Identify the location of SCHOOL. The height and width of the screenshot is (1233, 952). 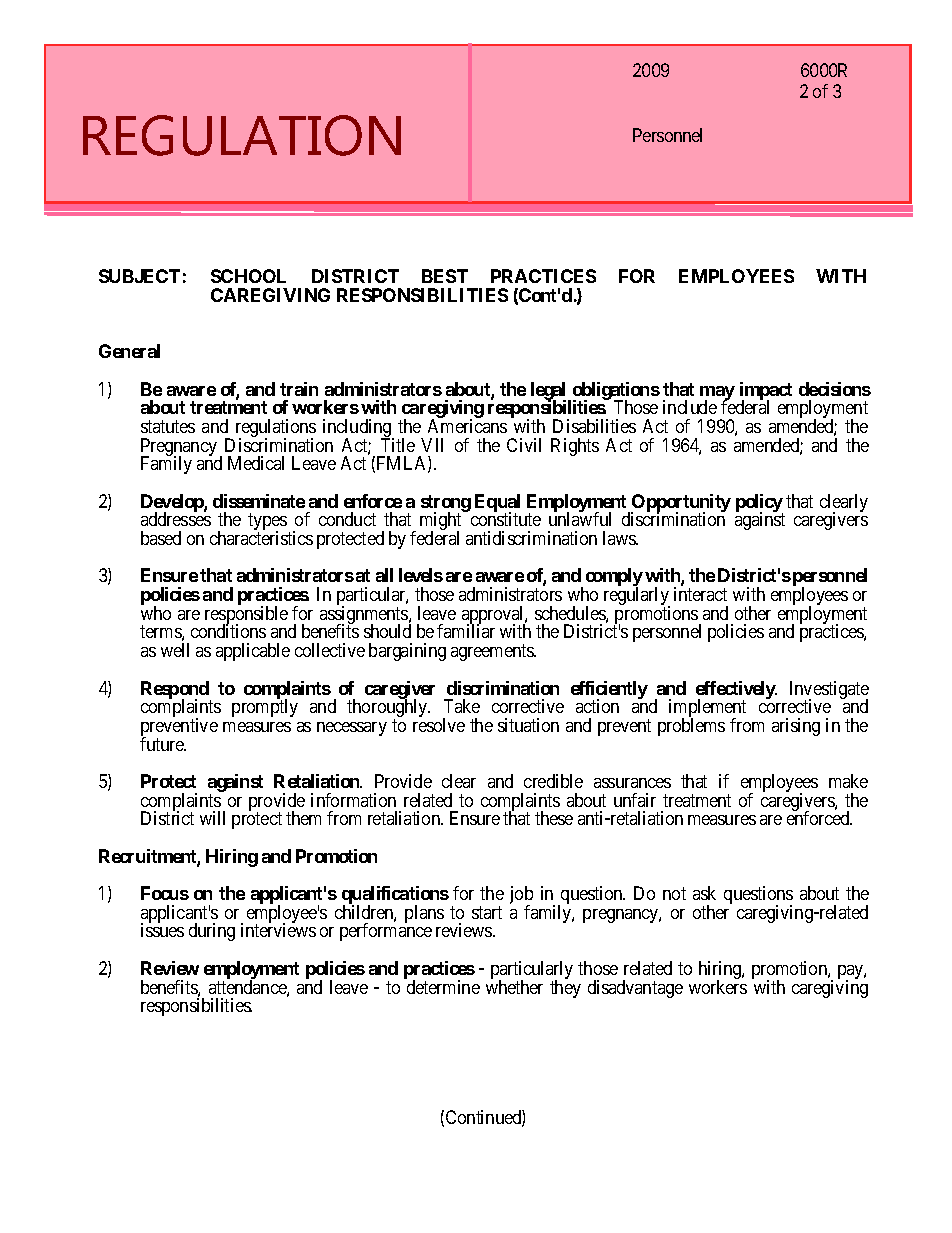
(248, 276).
